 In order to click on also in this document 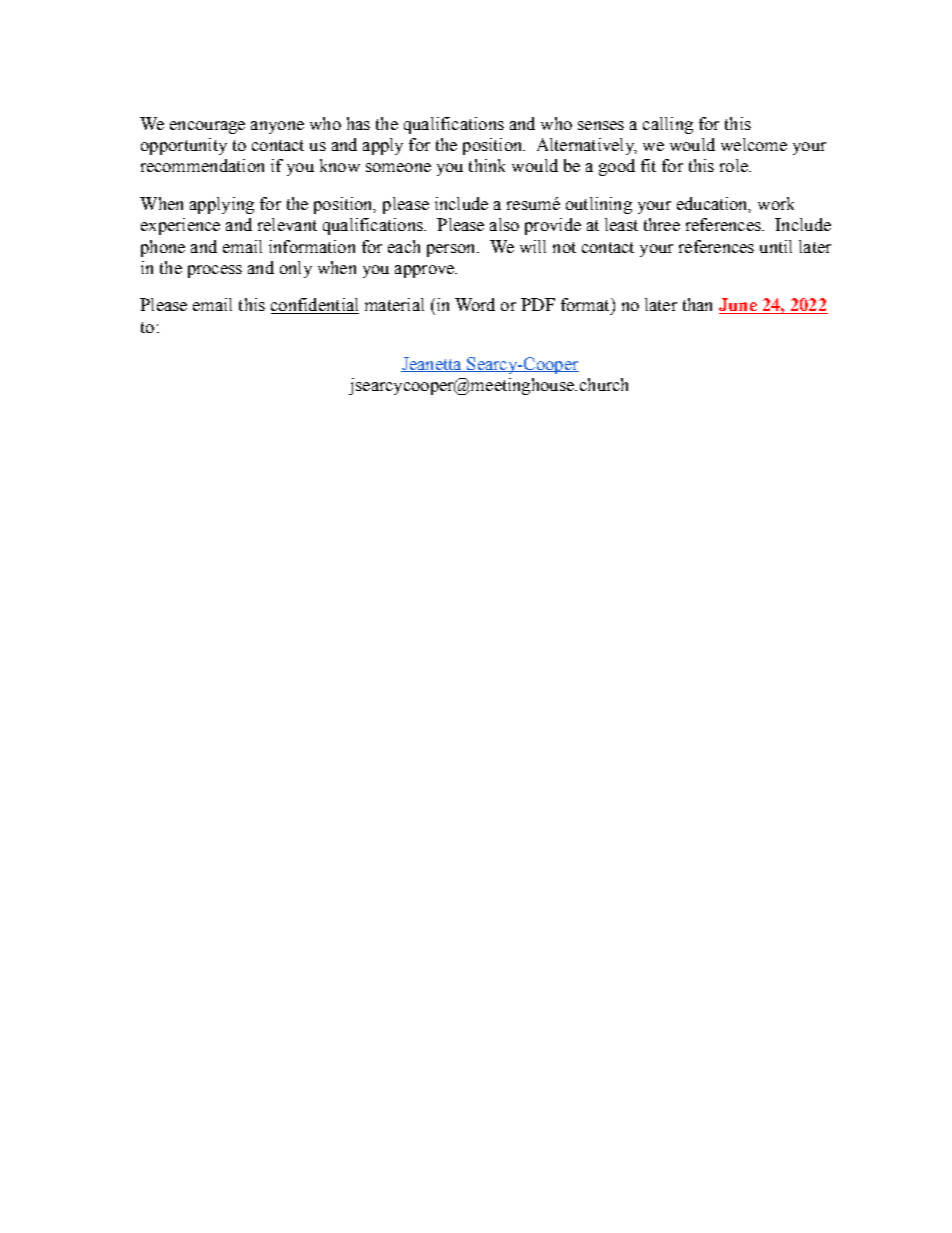, I will do `click(504, 224)`.
